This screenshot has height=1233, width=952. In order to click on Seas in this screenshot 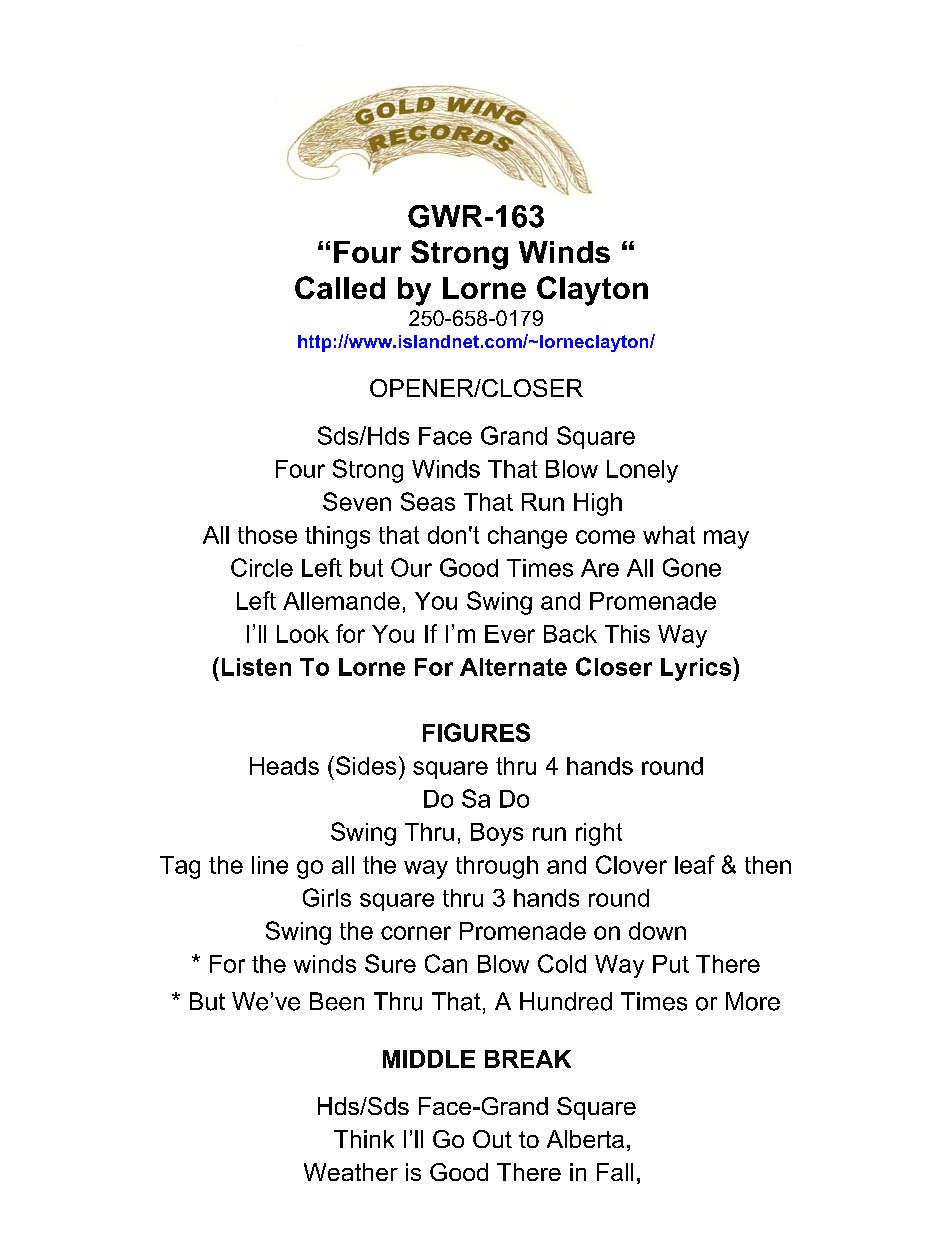, I will do `click(428, 501)`.
